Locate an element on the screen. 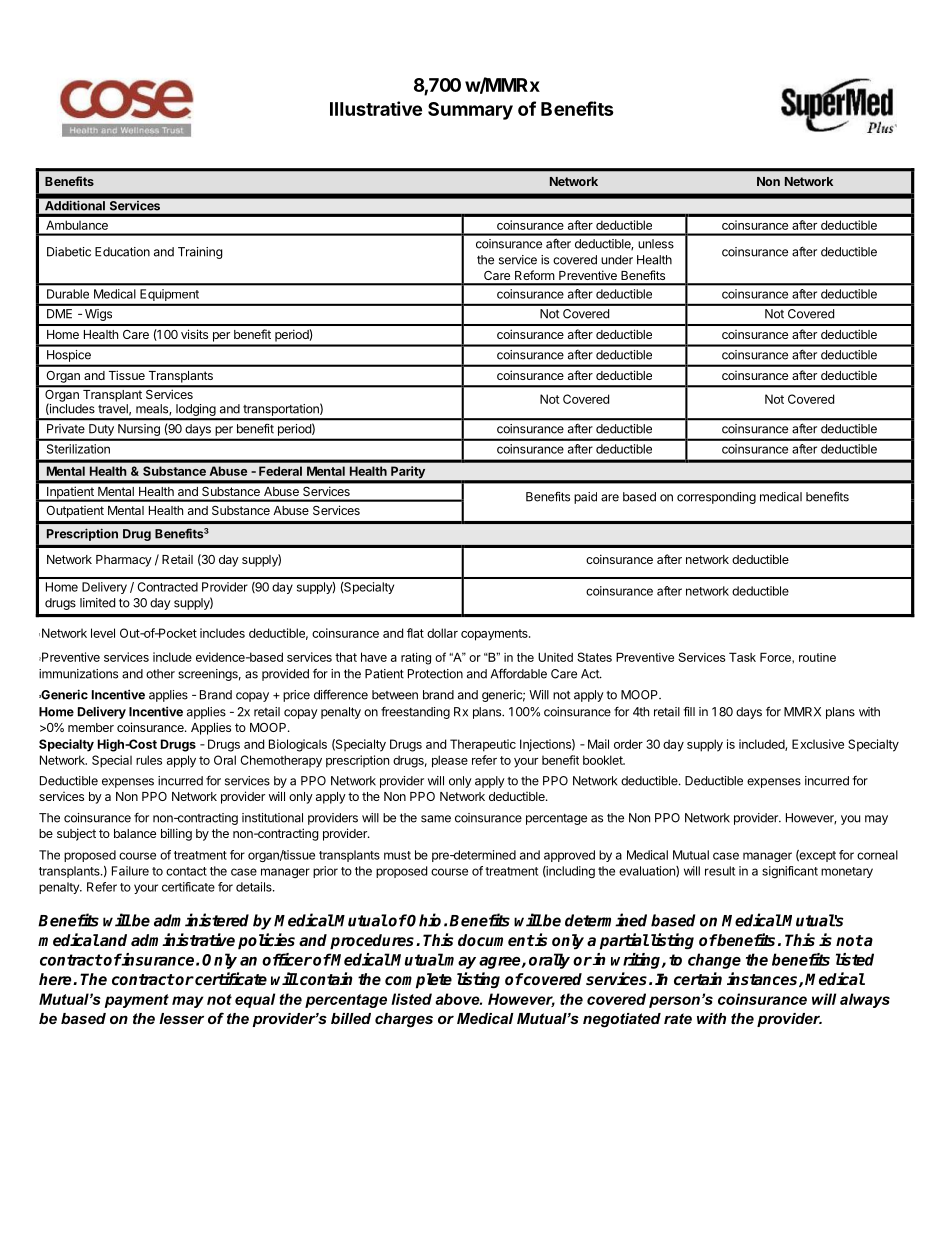 The height and width of the screenshot is (1233, 952). complete is located at coordinates (418, 981).
